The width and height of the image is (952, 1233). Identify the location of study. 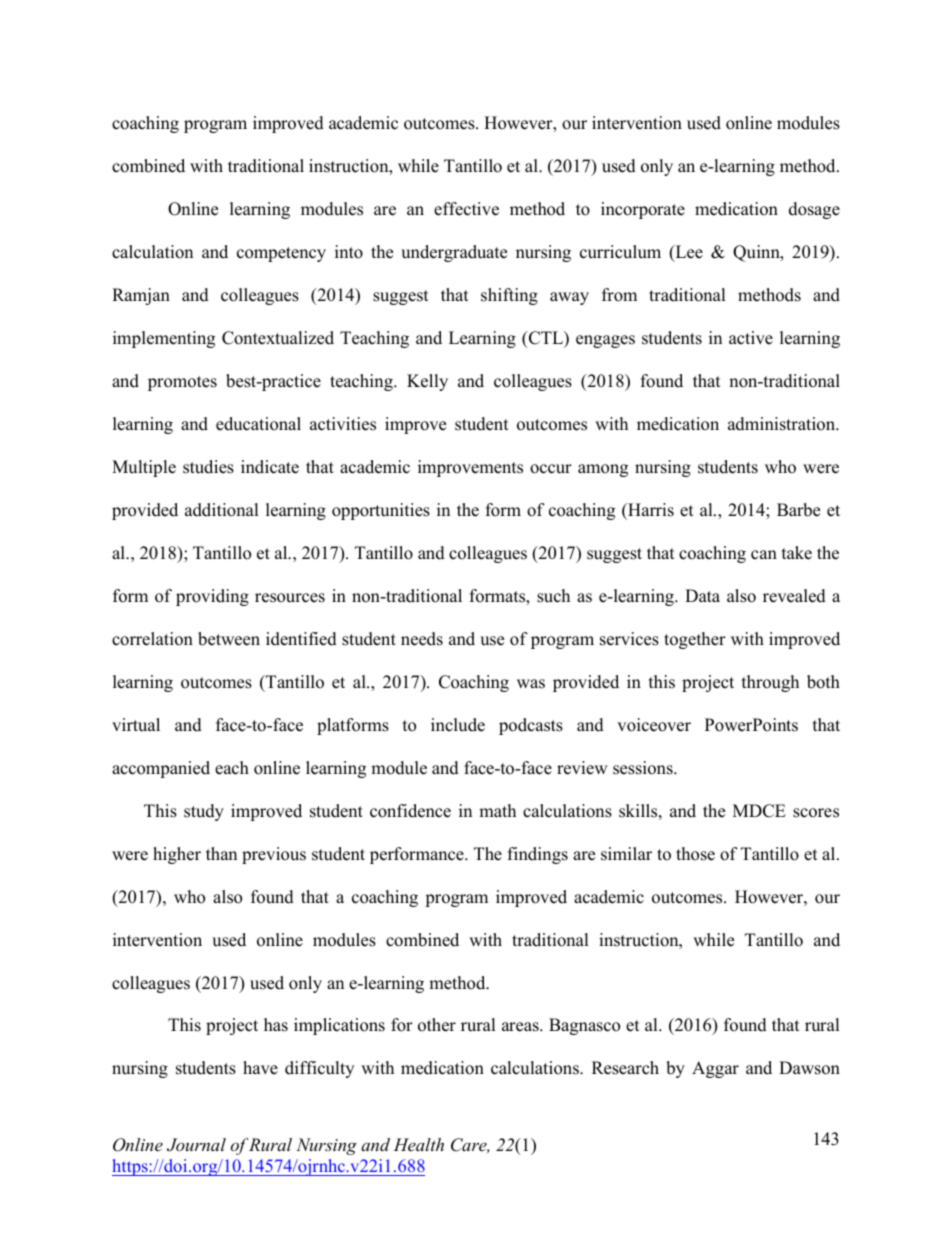
(204, 812).
